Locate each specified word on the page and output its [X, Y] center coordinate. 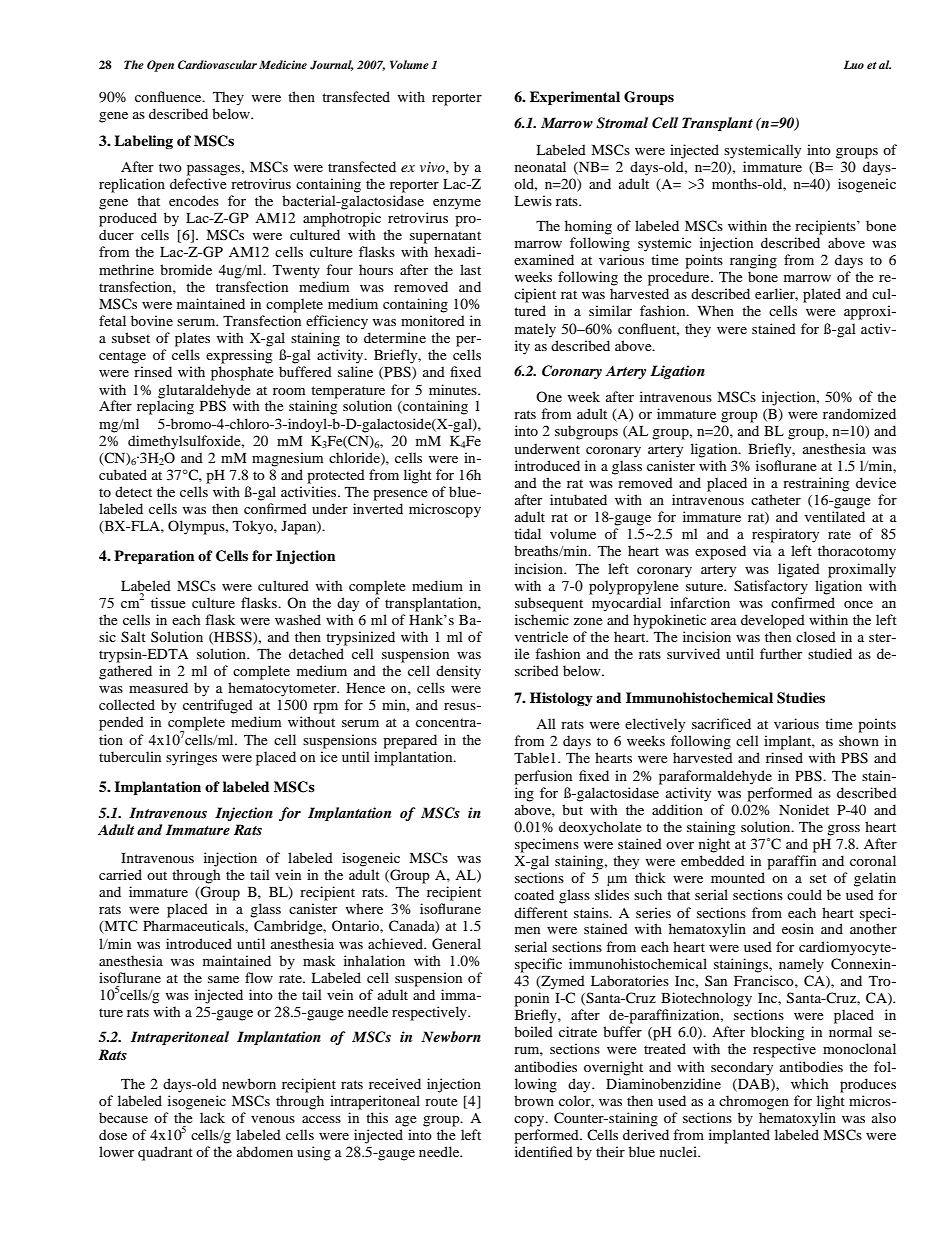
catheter [776, 499]
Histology [561, 699]
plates [192, 339]
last [470, 269]
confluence [169, 96]
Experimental [575, 98]
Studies [801, 698]
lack [212, 1117]
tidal [527, 533]
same [223, 979]
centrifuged [218, 706]
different [541, 912]
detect [133, 491]
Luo [854, 64]
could [804, 894]
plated [822, 295]
